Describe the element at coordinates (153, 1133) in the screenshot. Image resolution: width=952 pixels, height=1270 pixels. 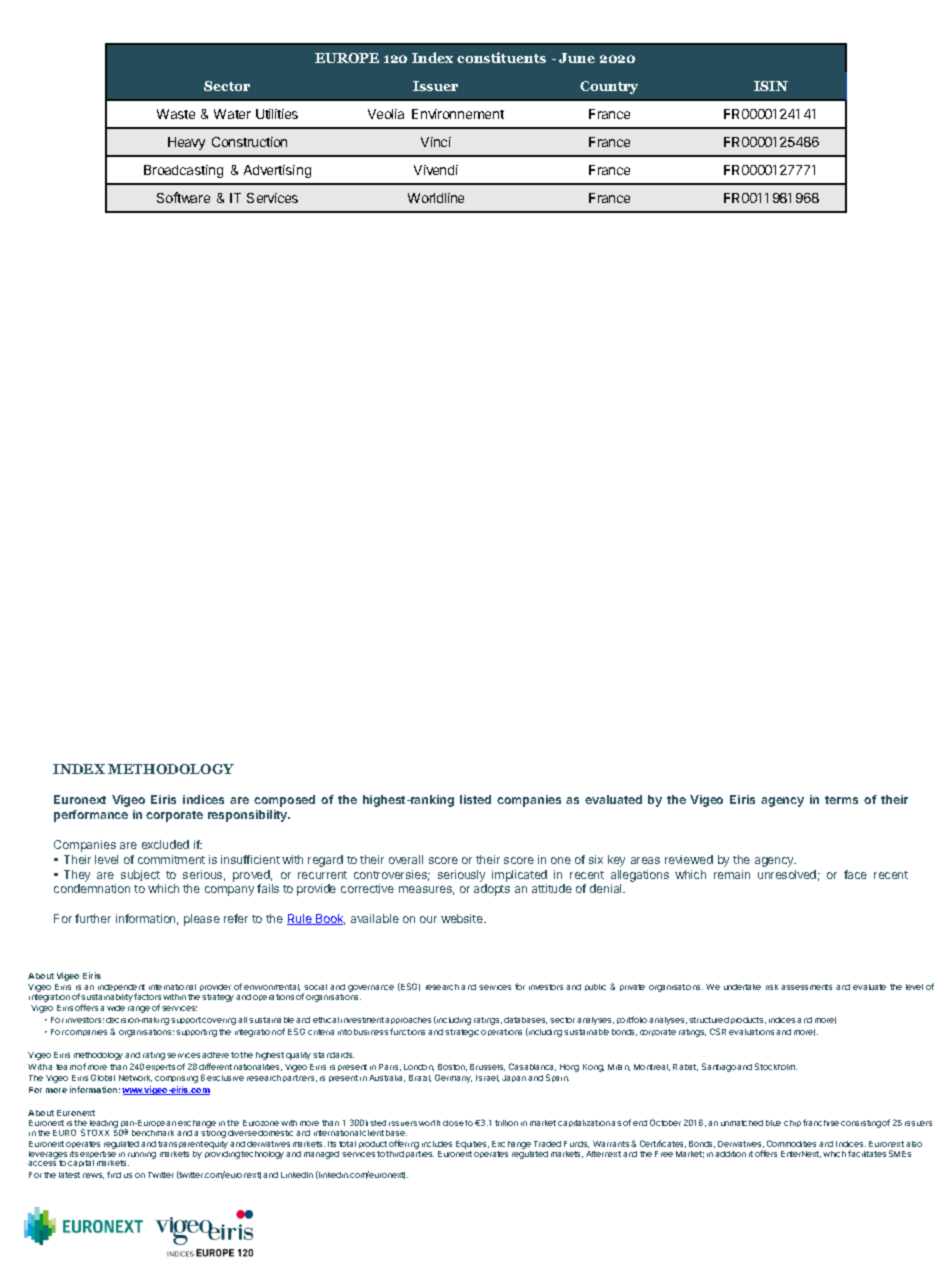
I see `benchmark` at that location.
